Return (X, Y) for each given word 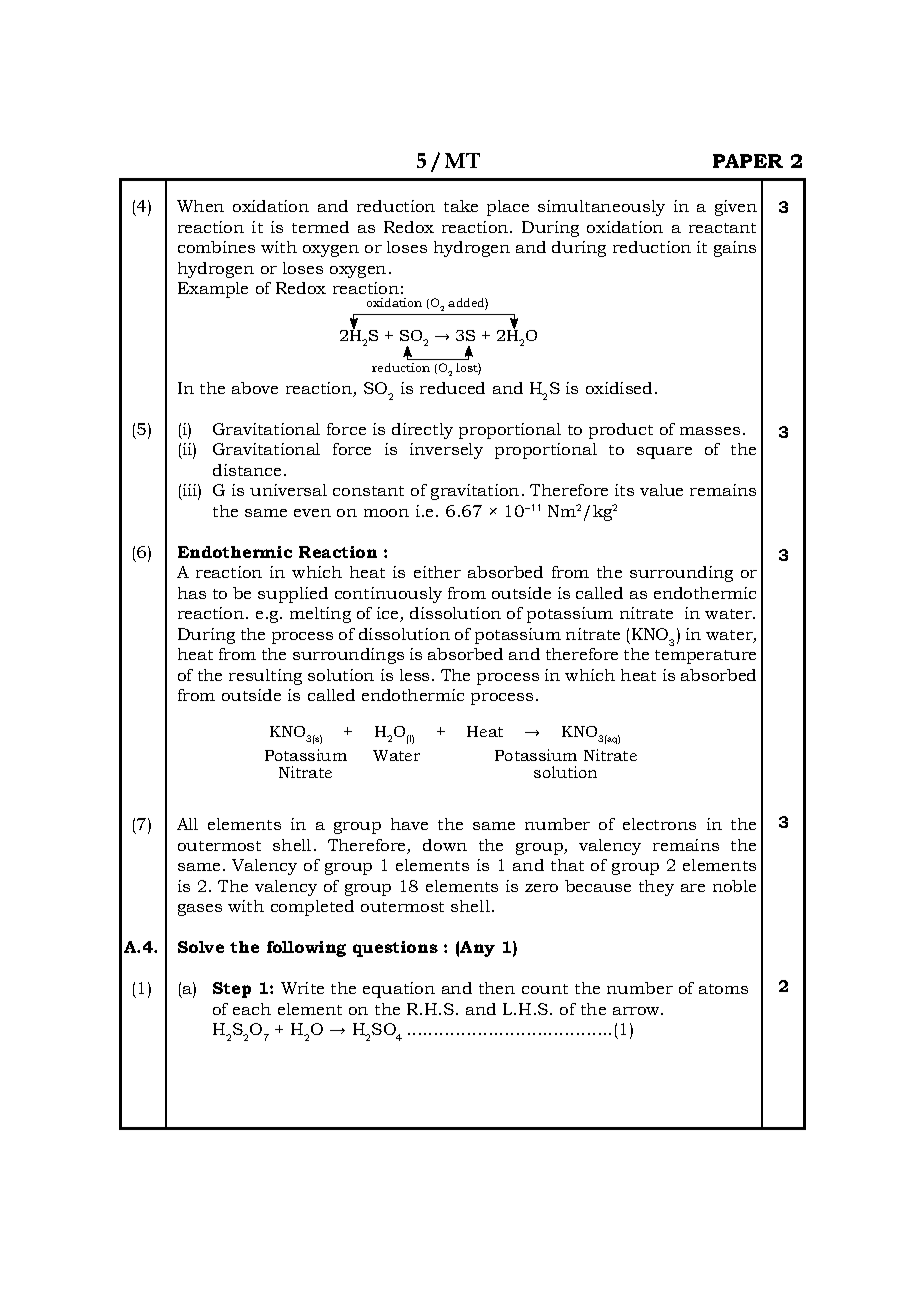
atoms (723, 989)
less (414, 675)
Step (232, 990)
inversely (446, 451)
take (461, 206)
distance (247, 470)
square (664, 453)
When (200, 206)
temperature (705, 657)
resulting (265, 677)
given (736, 208)
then (497, 988)
